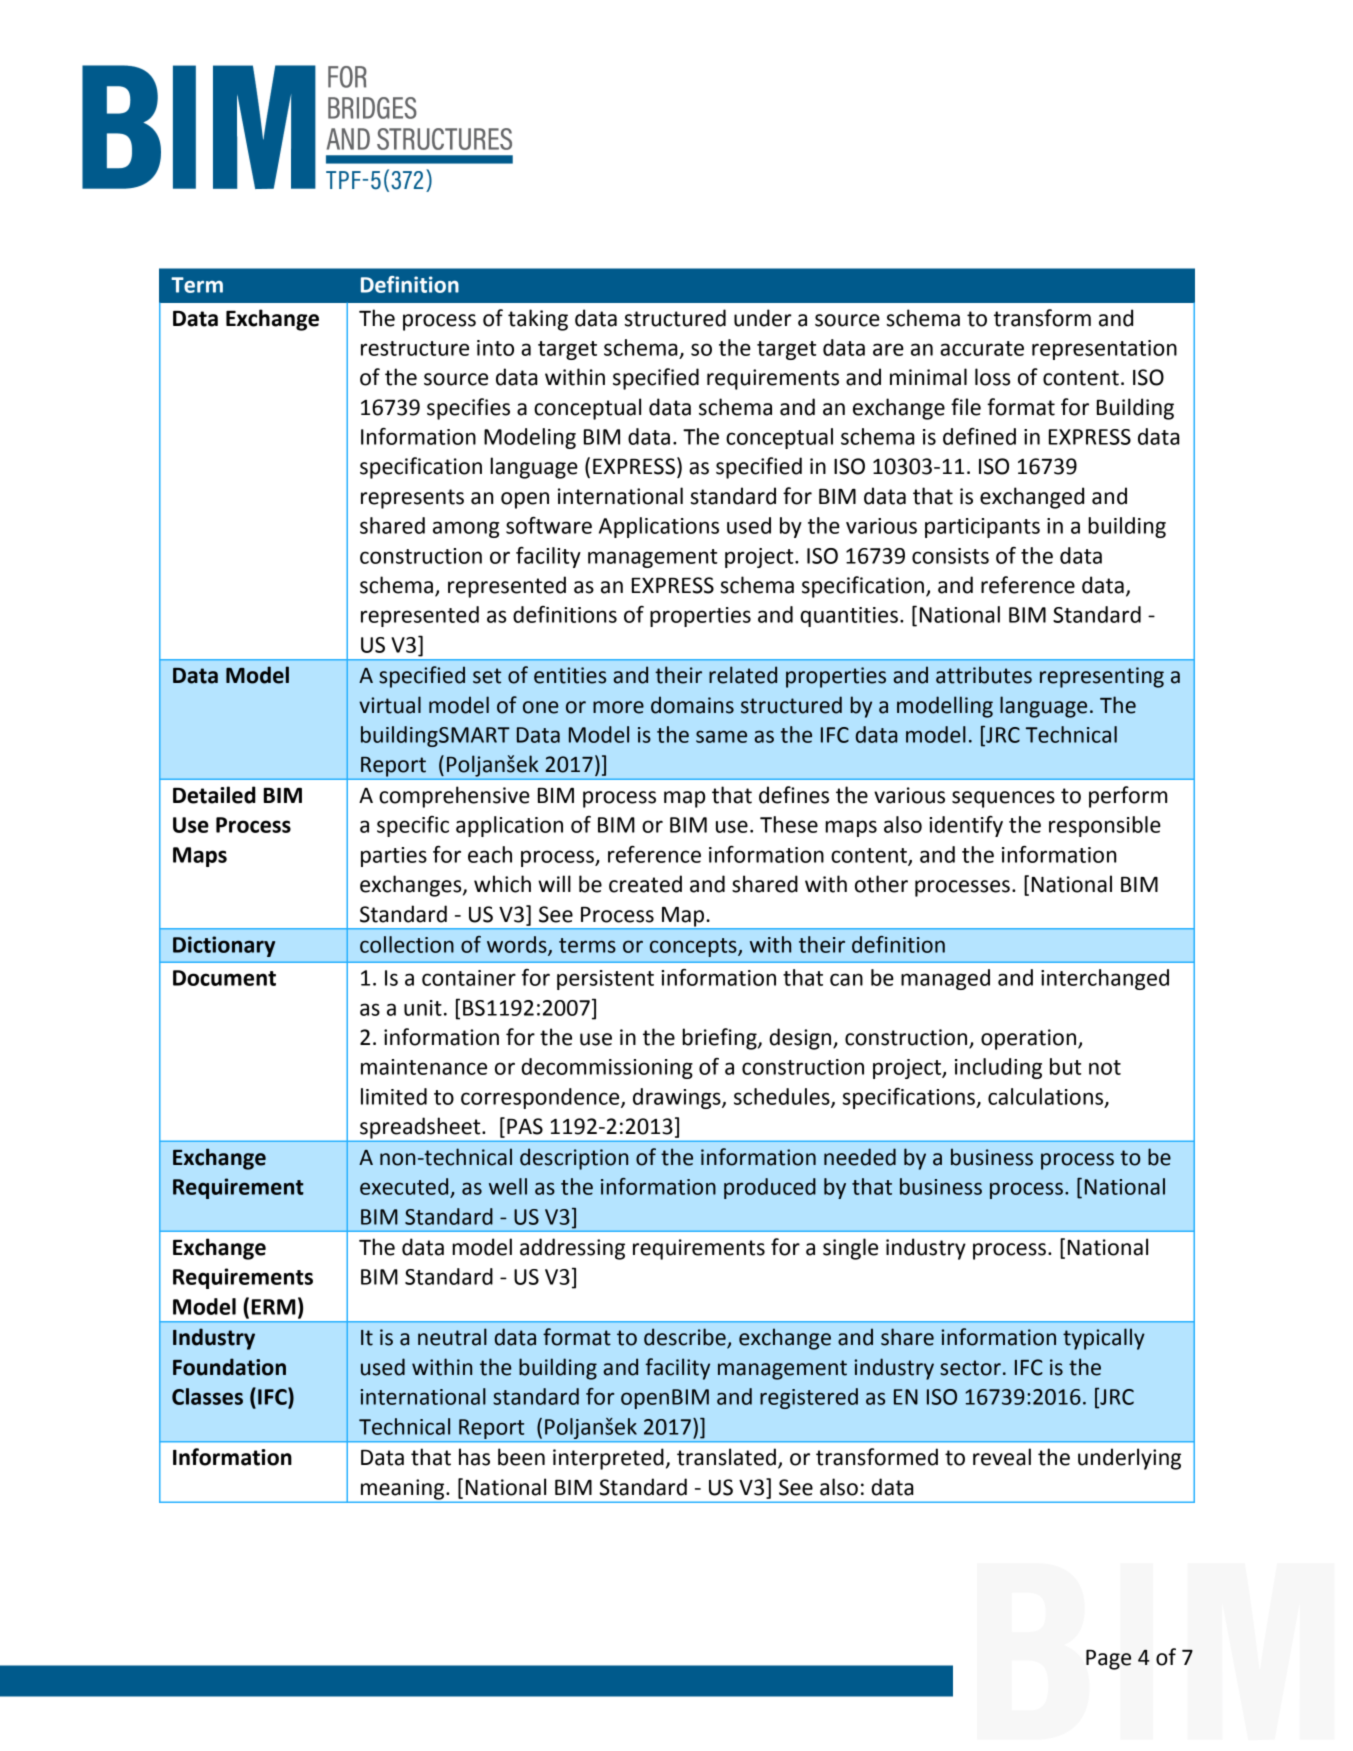 Image resolution: width=1353 pixels, height=1751 pixels. Describe the element at coordinates (390, 705) in the image. I see `virtual` at that location.
